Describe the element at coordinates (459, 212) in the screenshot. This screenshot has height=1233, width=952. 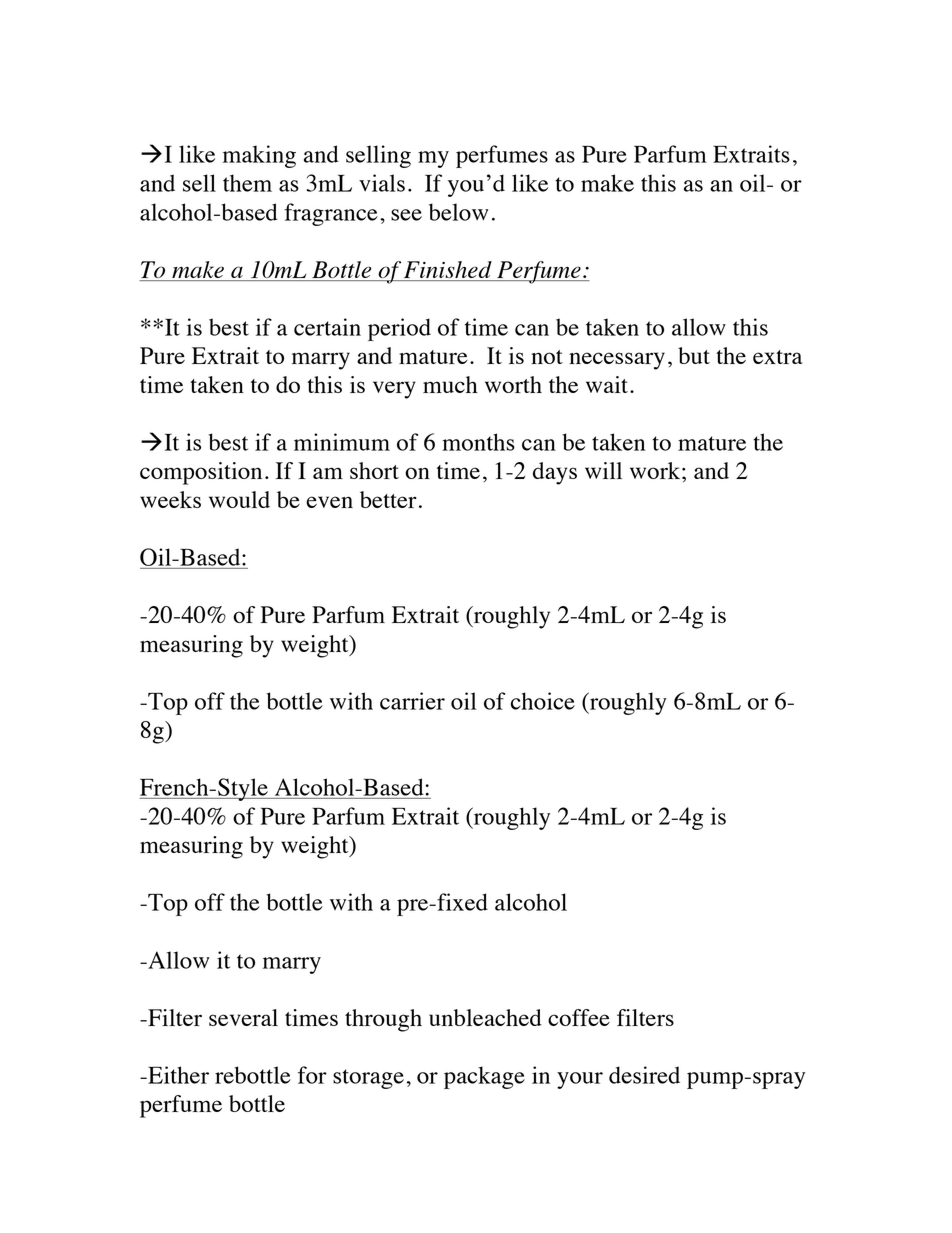
I see `below` at that location.
